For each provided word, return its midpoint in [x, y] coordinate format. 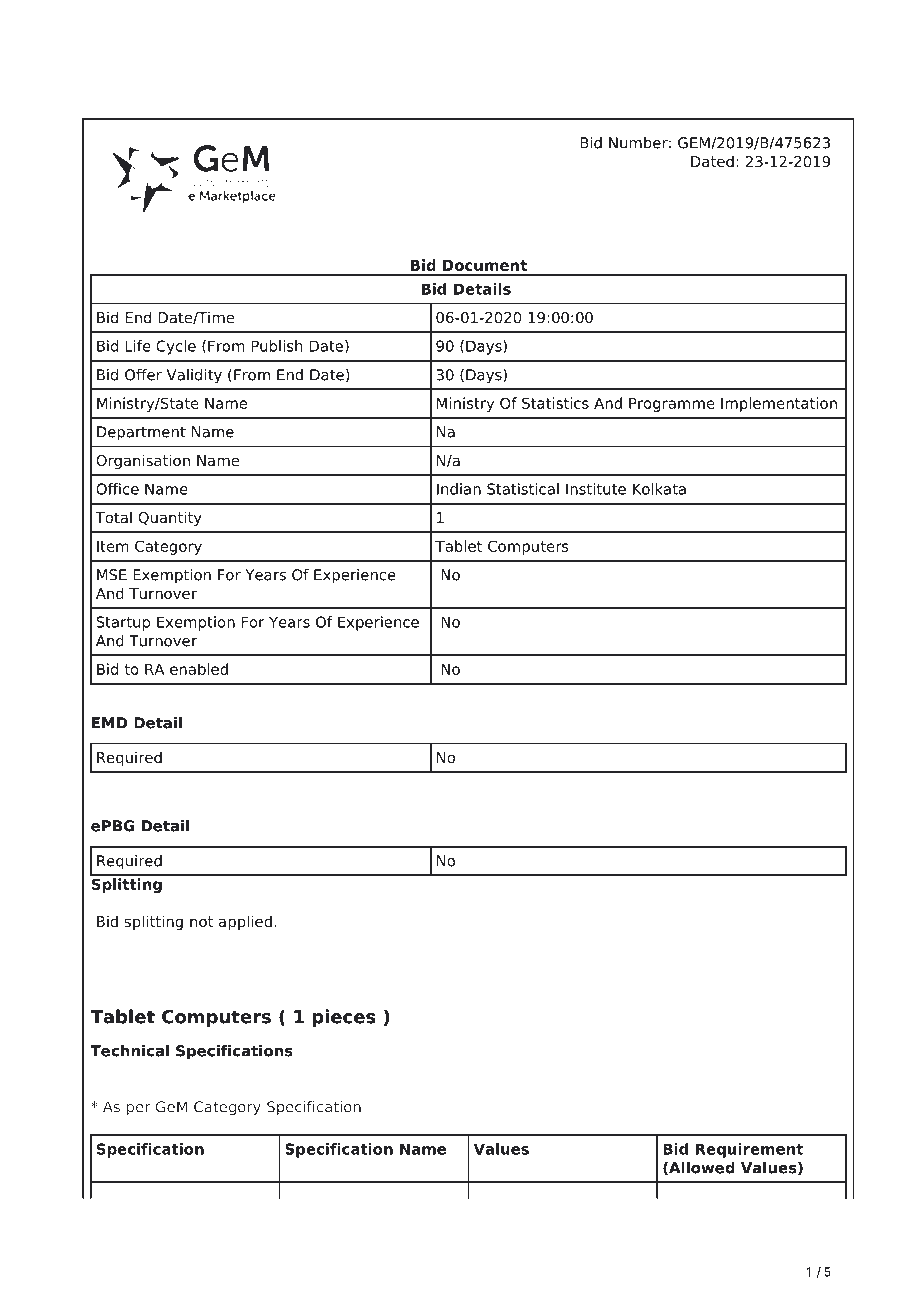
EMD [110, 723]
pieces [344, 1018]
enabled [199, 669]
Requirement [749, 1150]
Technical [130, 1051]
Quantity [170, 518]
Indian [459, 489]
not [201, 921]
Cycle [176, 347]
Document [485, 265]
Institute [596, 489]
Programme [672, 405]
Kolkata [659, 489]
